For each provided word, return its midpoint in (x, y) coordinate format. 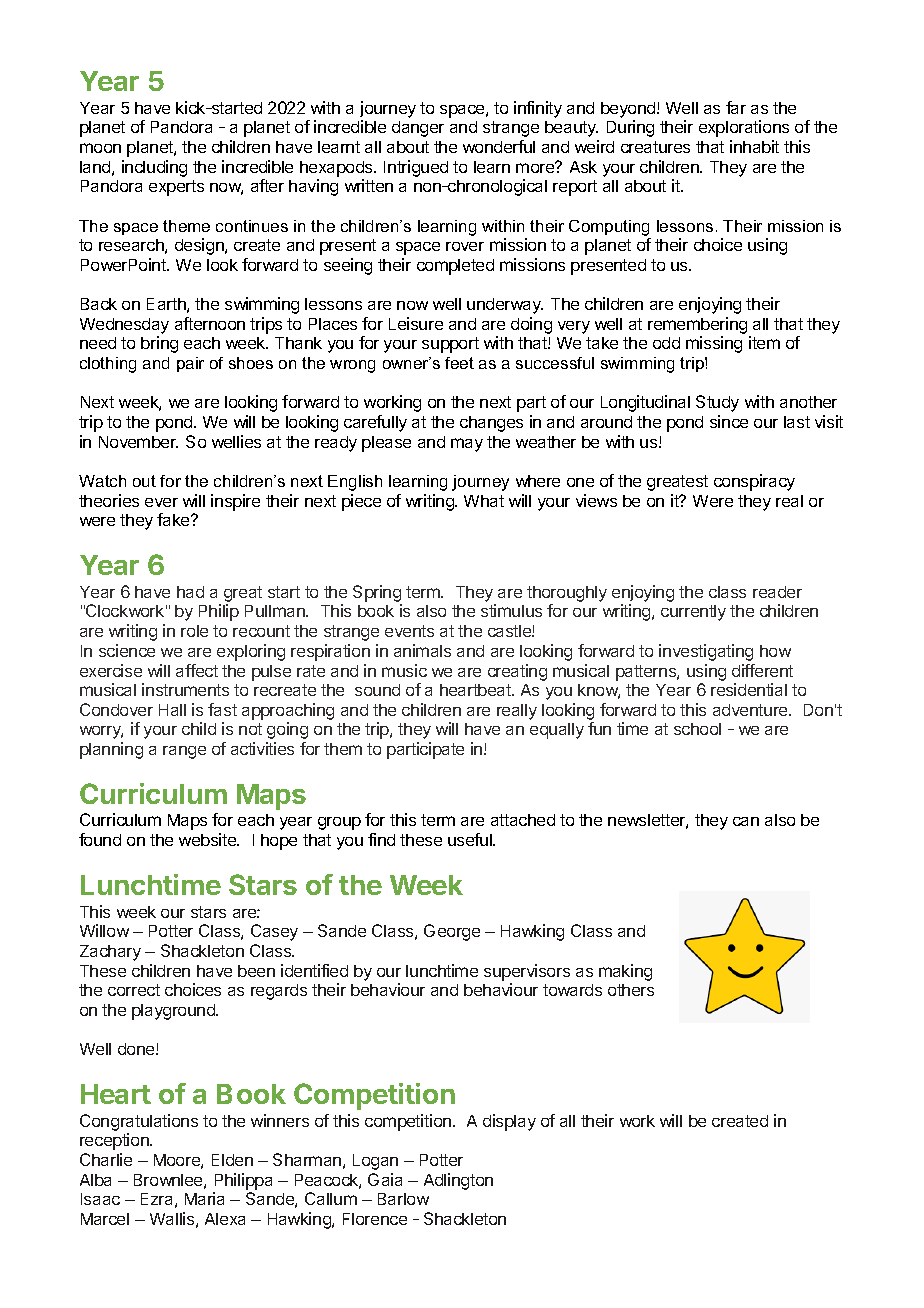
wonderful (499, 146)
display (509, 1122)
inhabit (754, 146)
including (154, 168)
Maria (204, 1198)
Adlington (458, 1181)
